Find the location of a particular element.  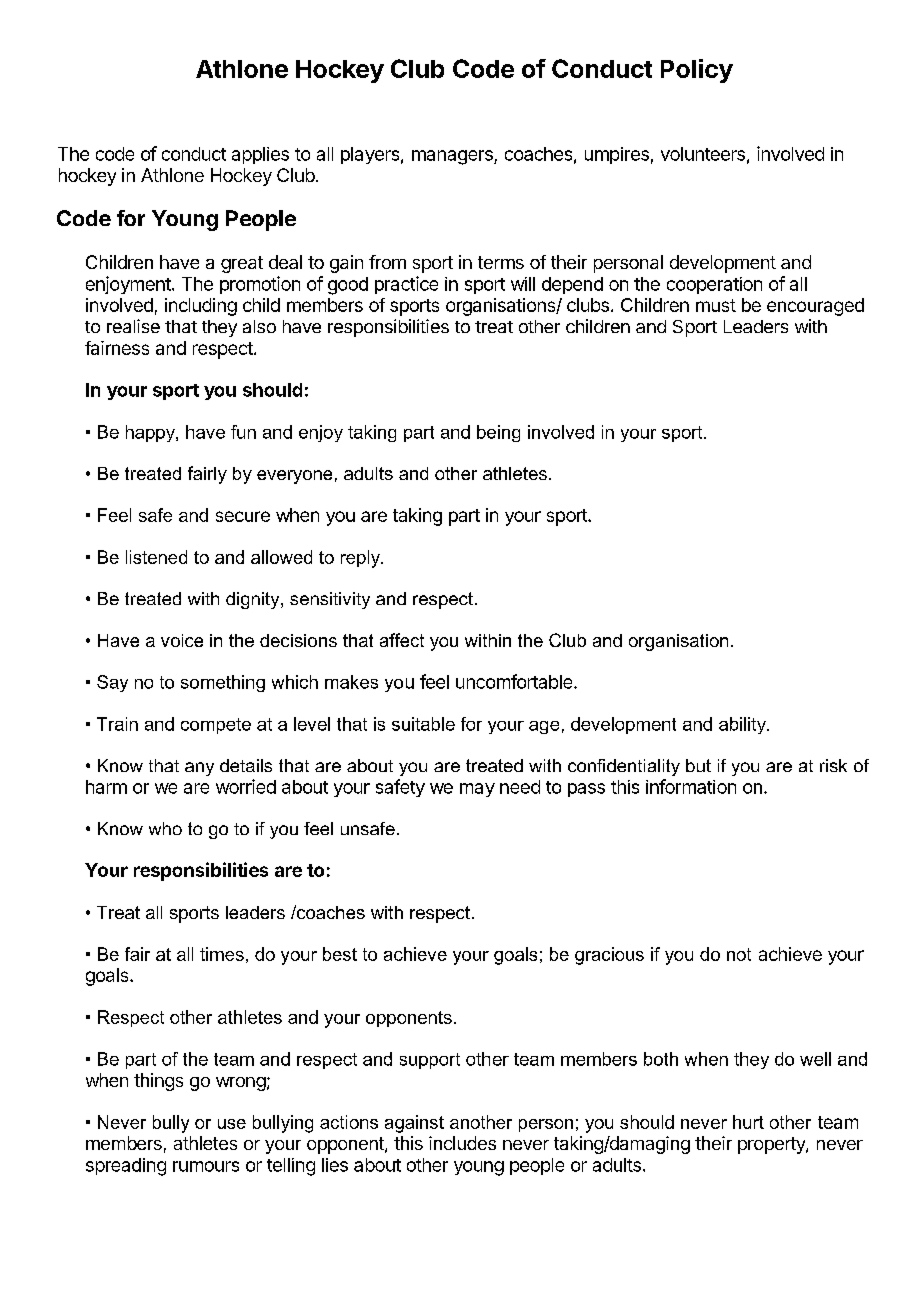

Policy is located at coordinates (697, 71).
